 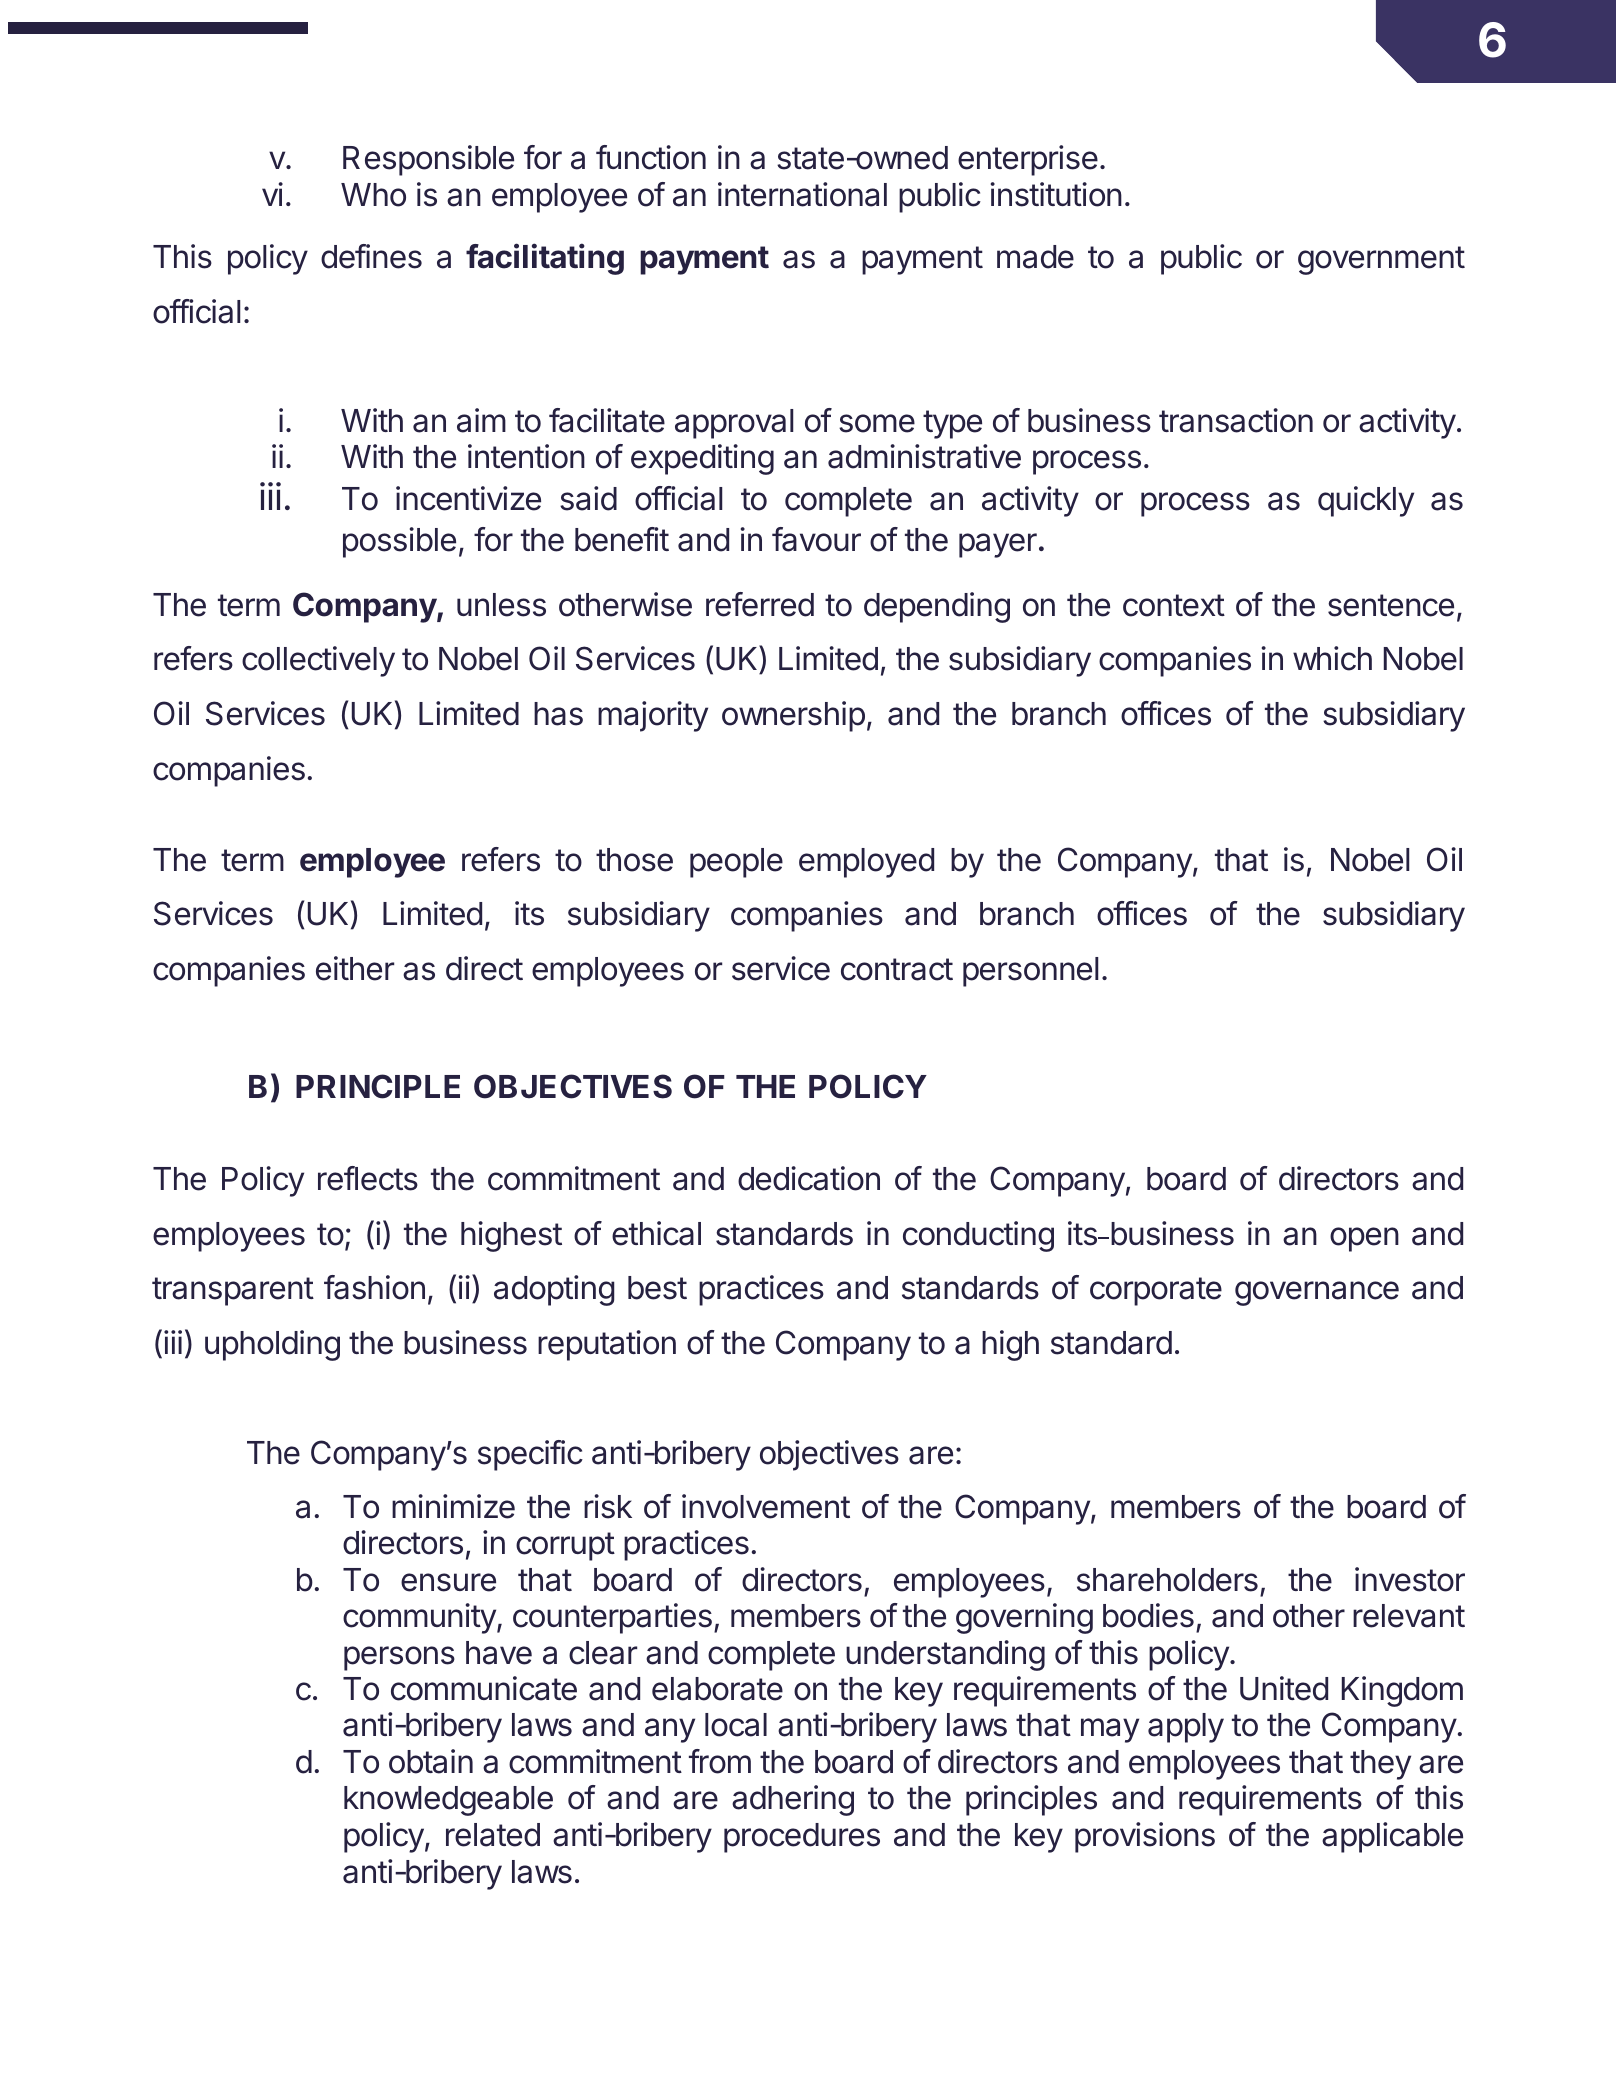 What do you see at coordinates (1174, 605) in the page?
I see `context` at bounding box center [1174, 605].
